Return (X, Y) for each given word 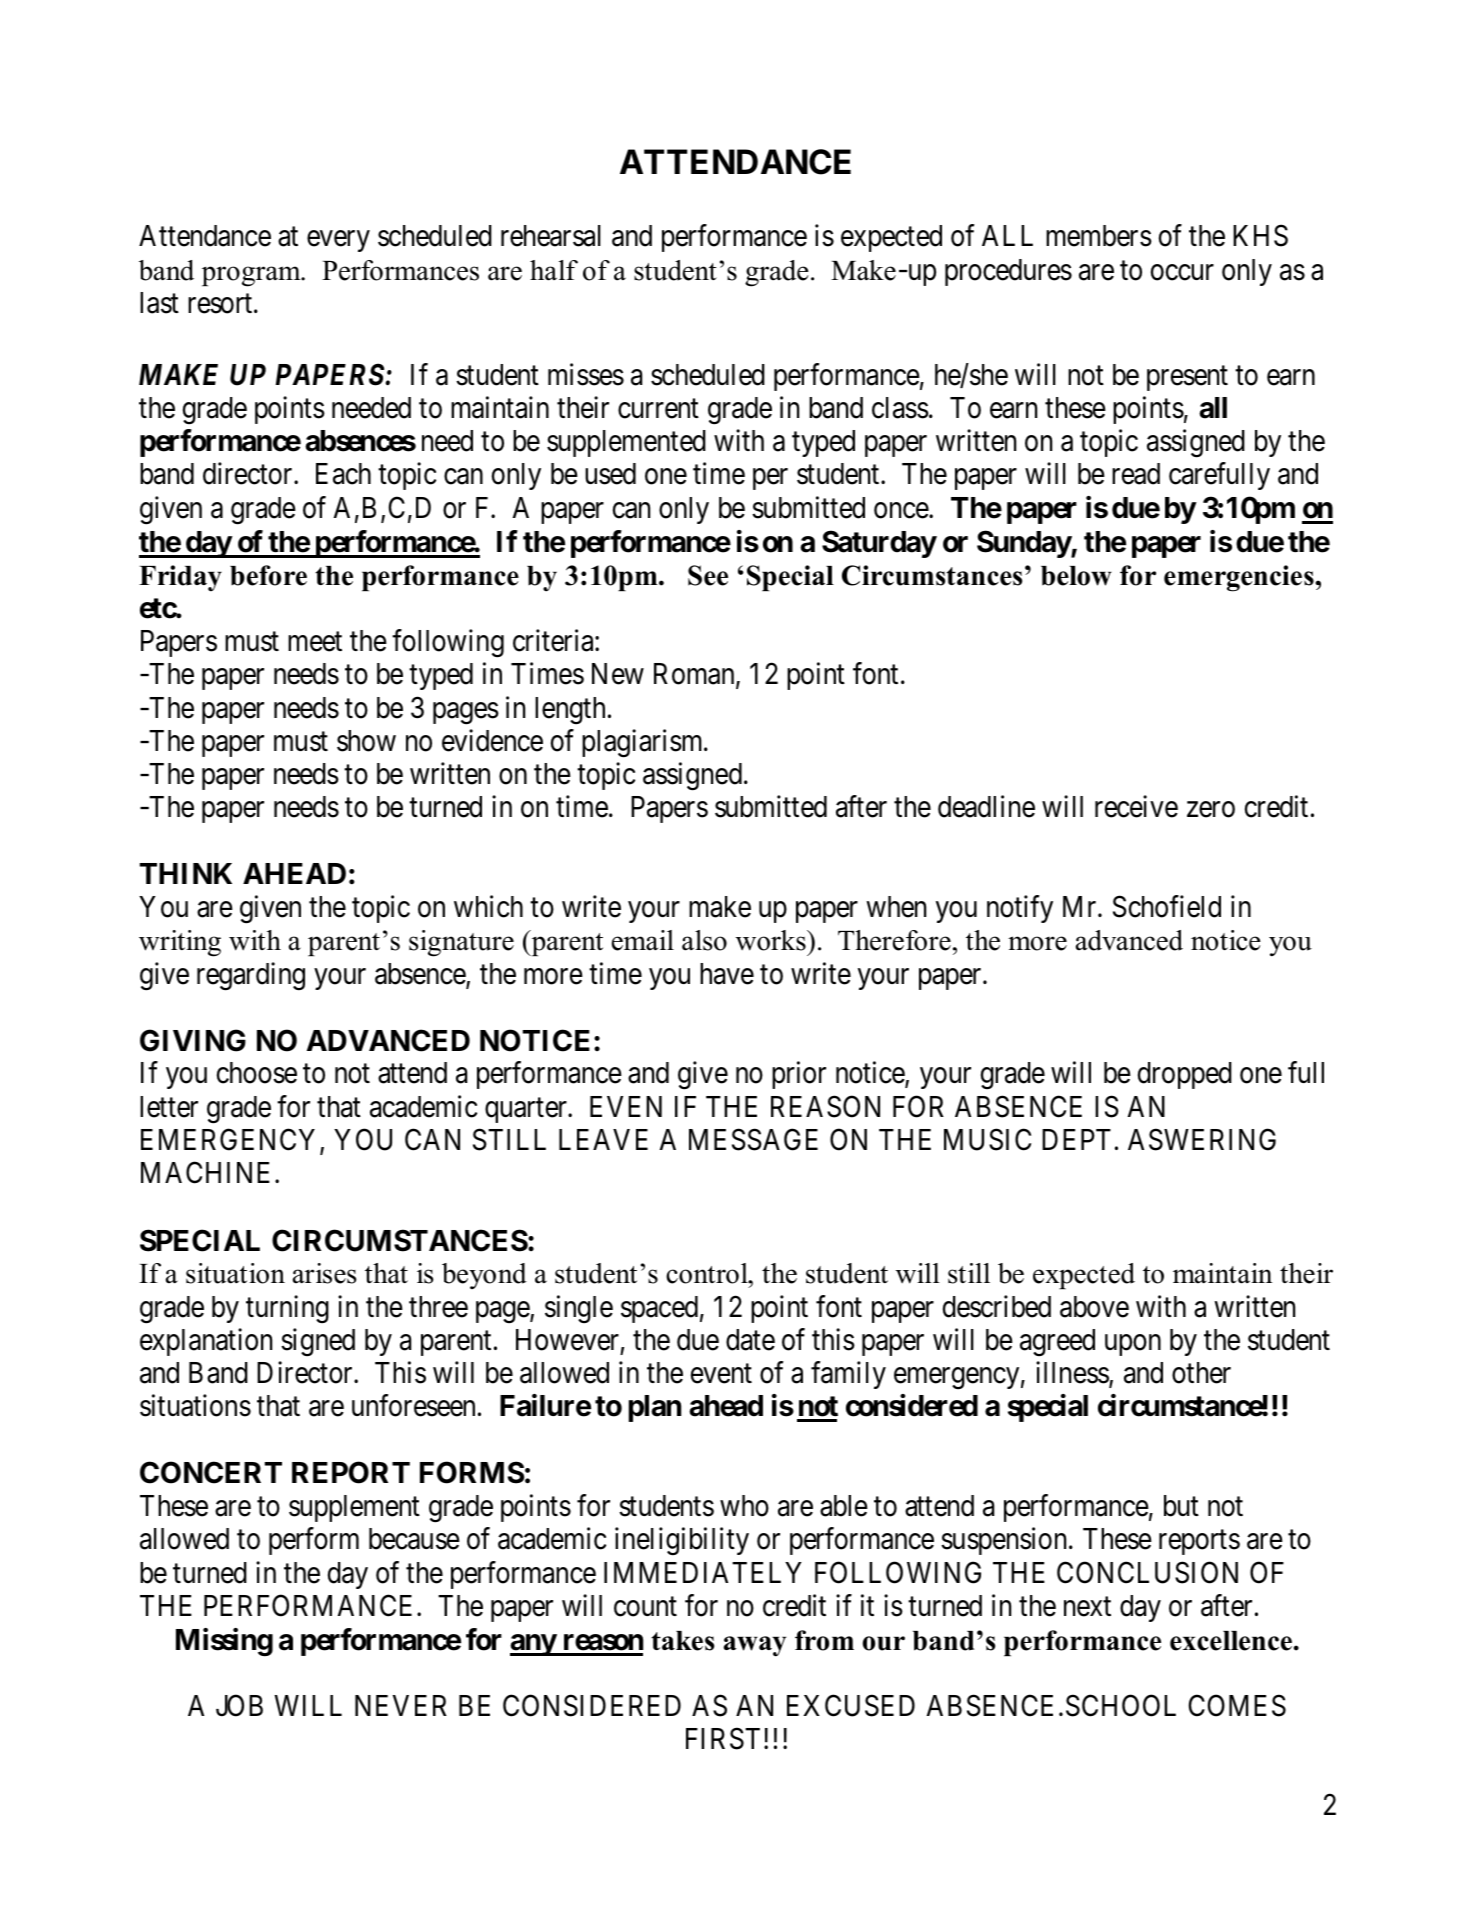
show (366, 741)
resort (221, 304)
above (1094, 1307)
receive (1136, 806)
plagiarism (644, 743)
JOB (239, 1705)
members (1099, 236)
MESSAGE (753, 1139)
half (554, 270)
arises (325, 1273)
